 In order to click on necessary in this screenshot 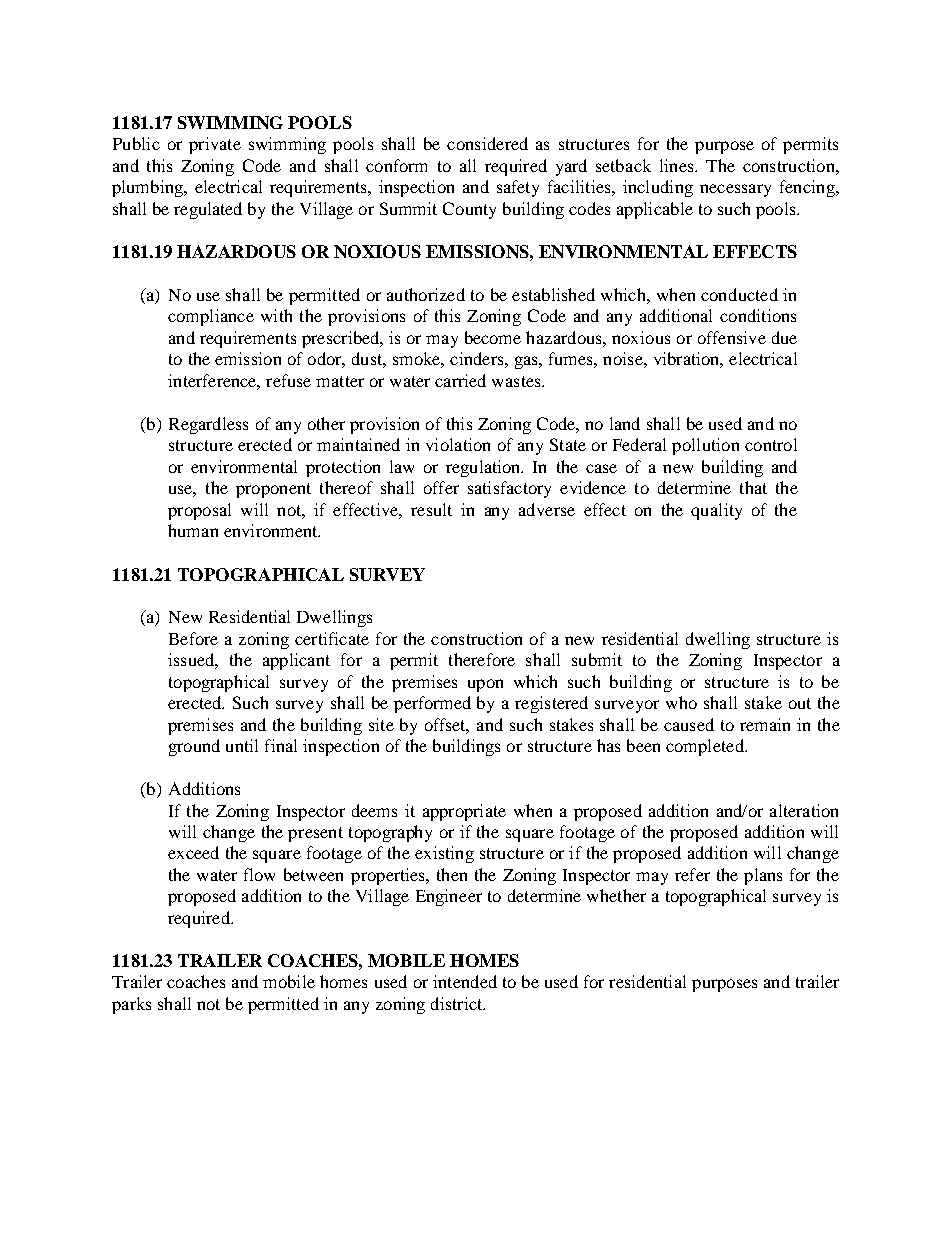, I will do `click(735, 190)`.
